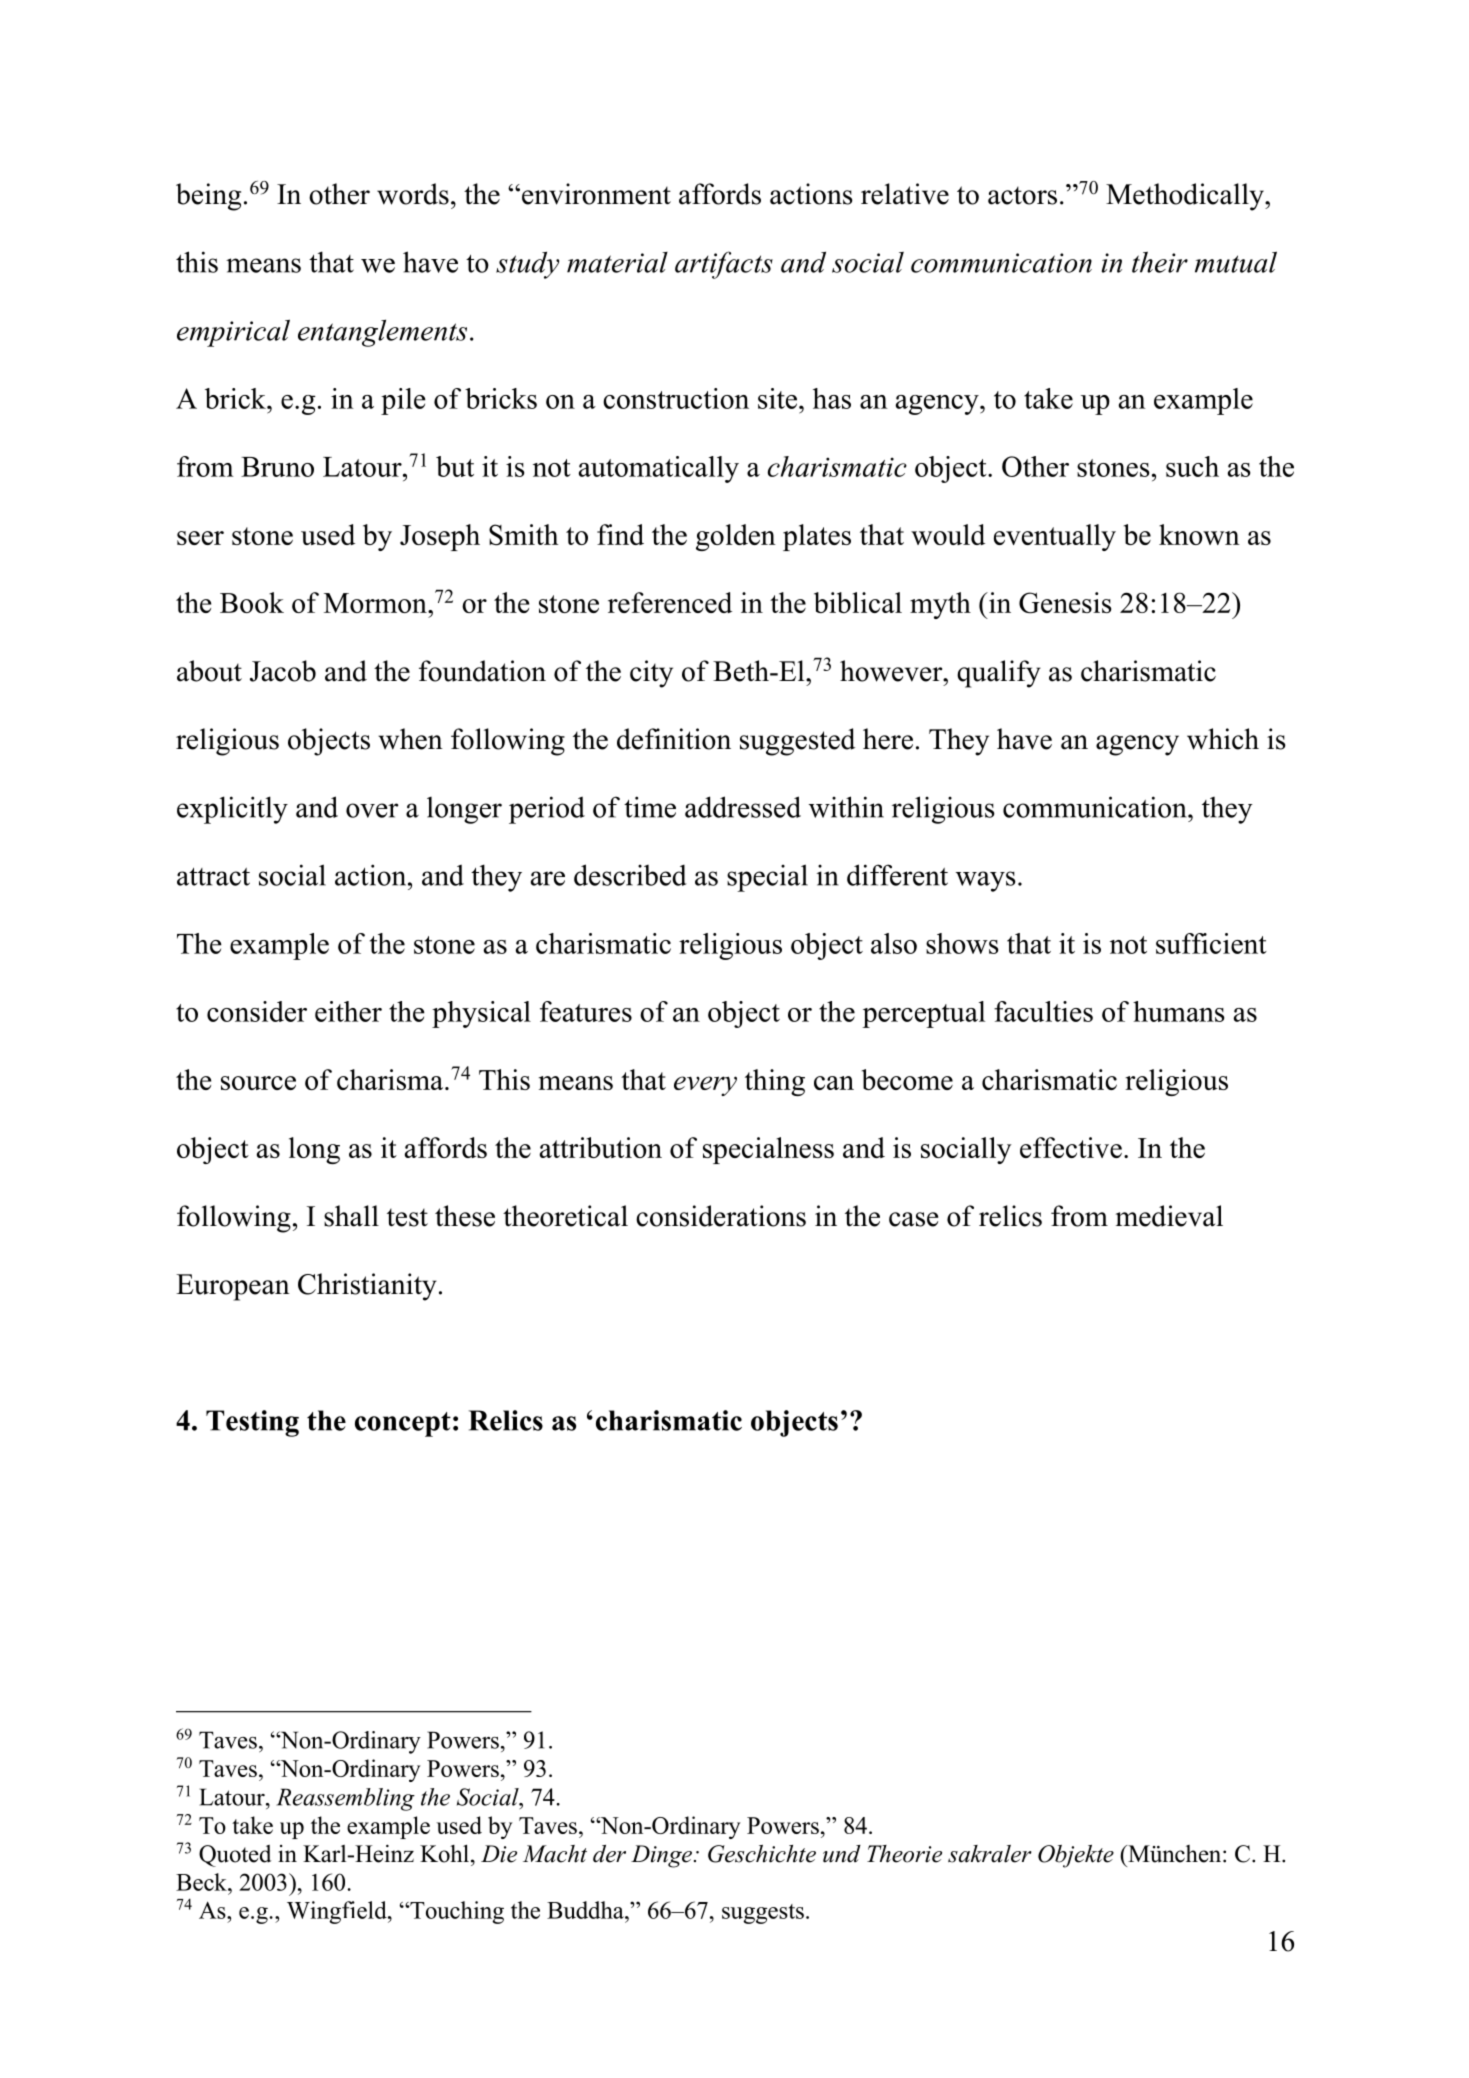  Describe the element at coordinates (565, 1216) in the screenshot. I see `theoretical` at that location.
